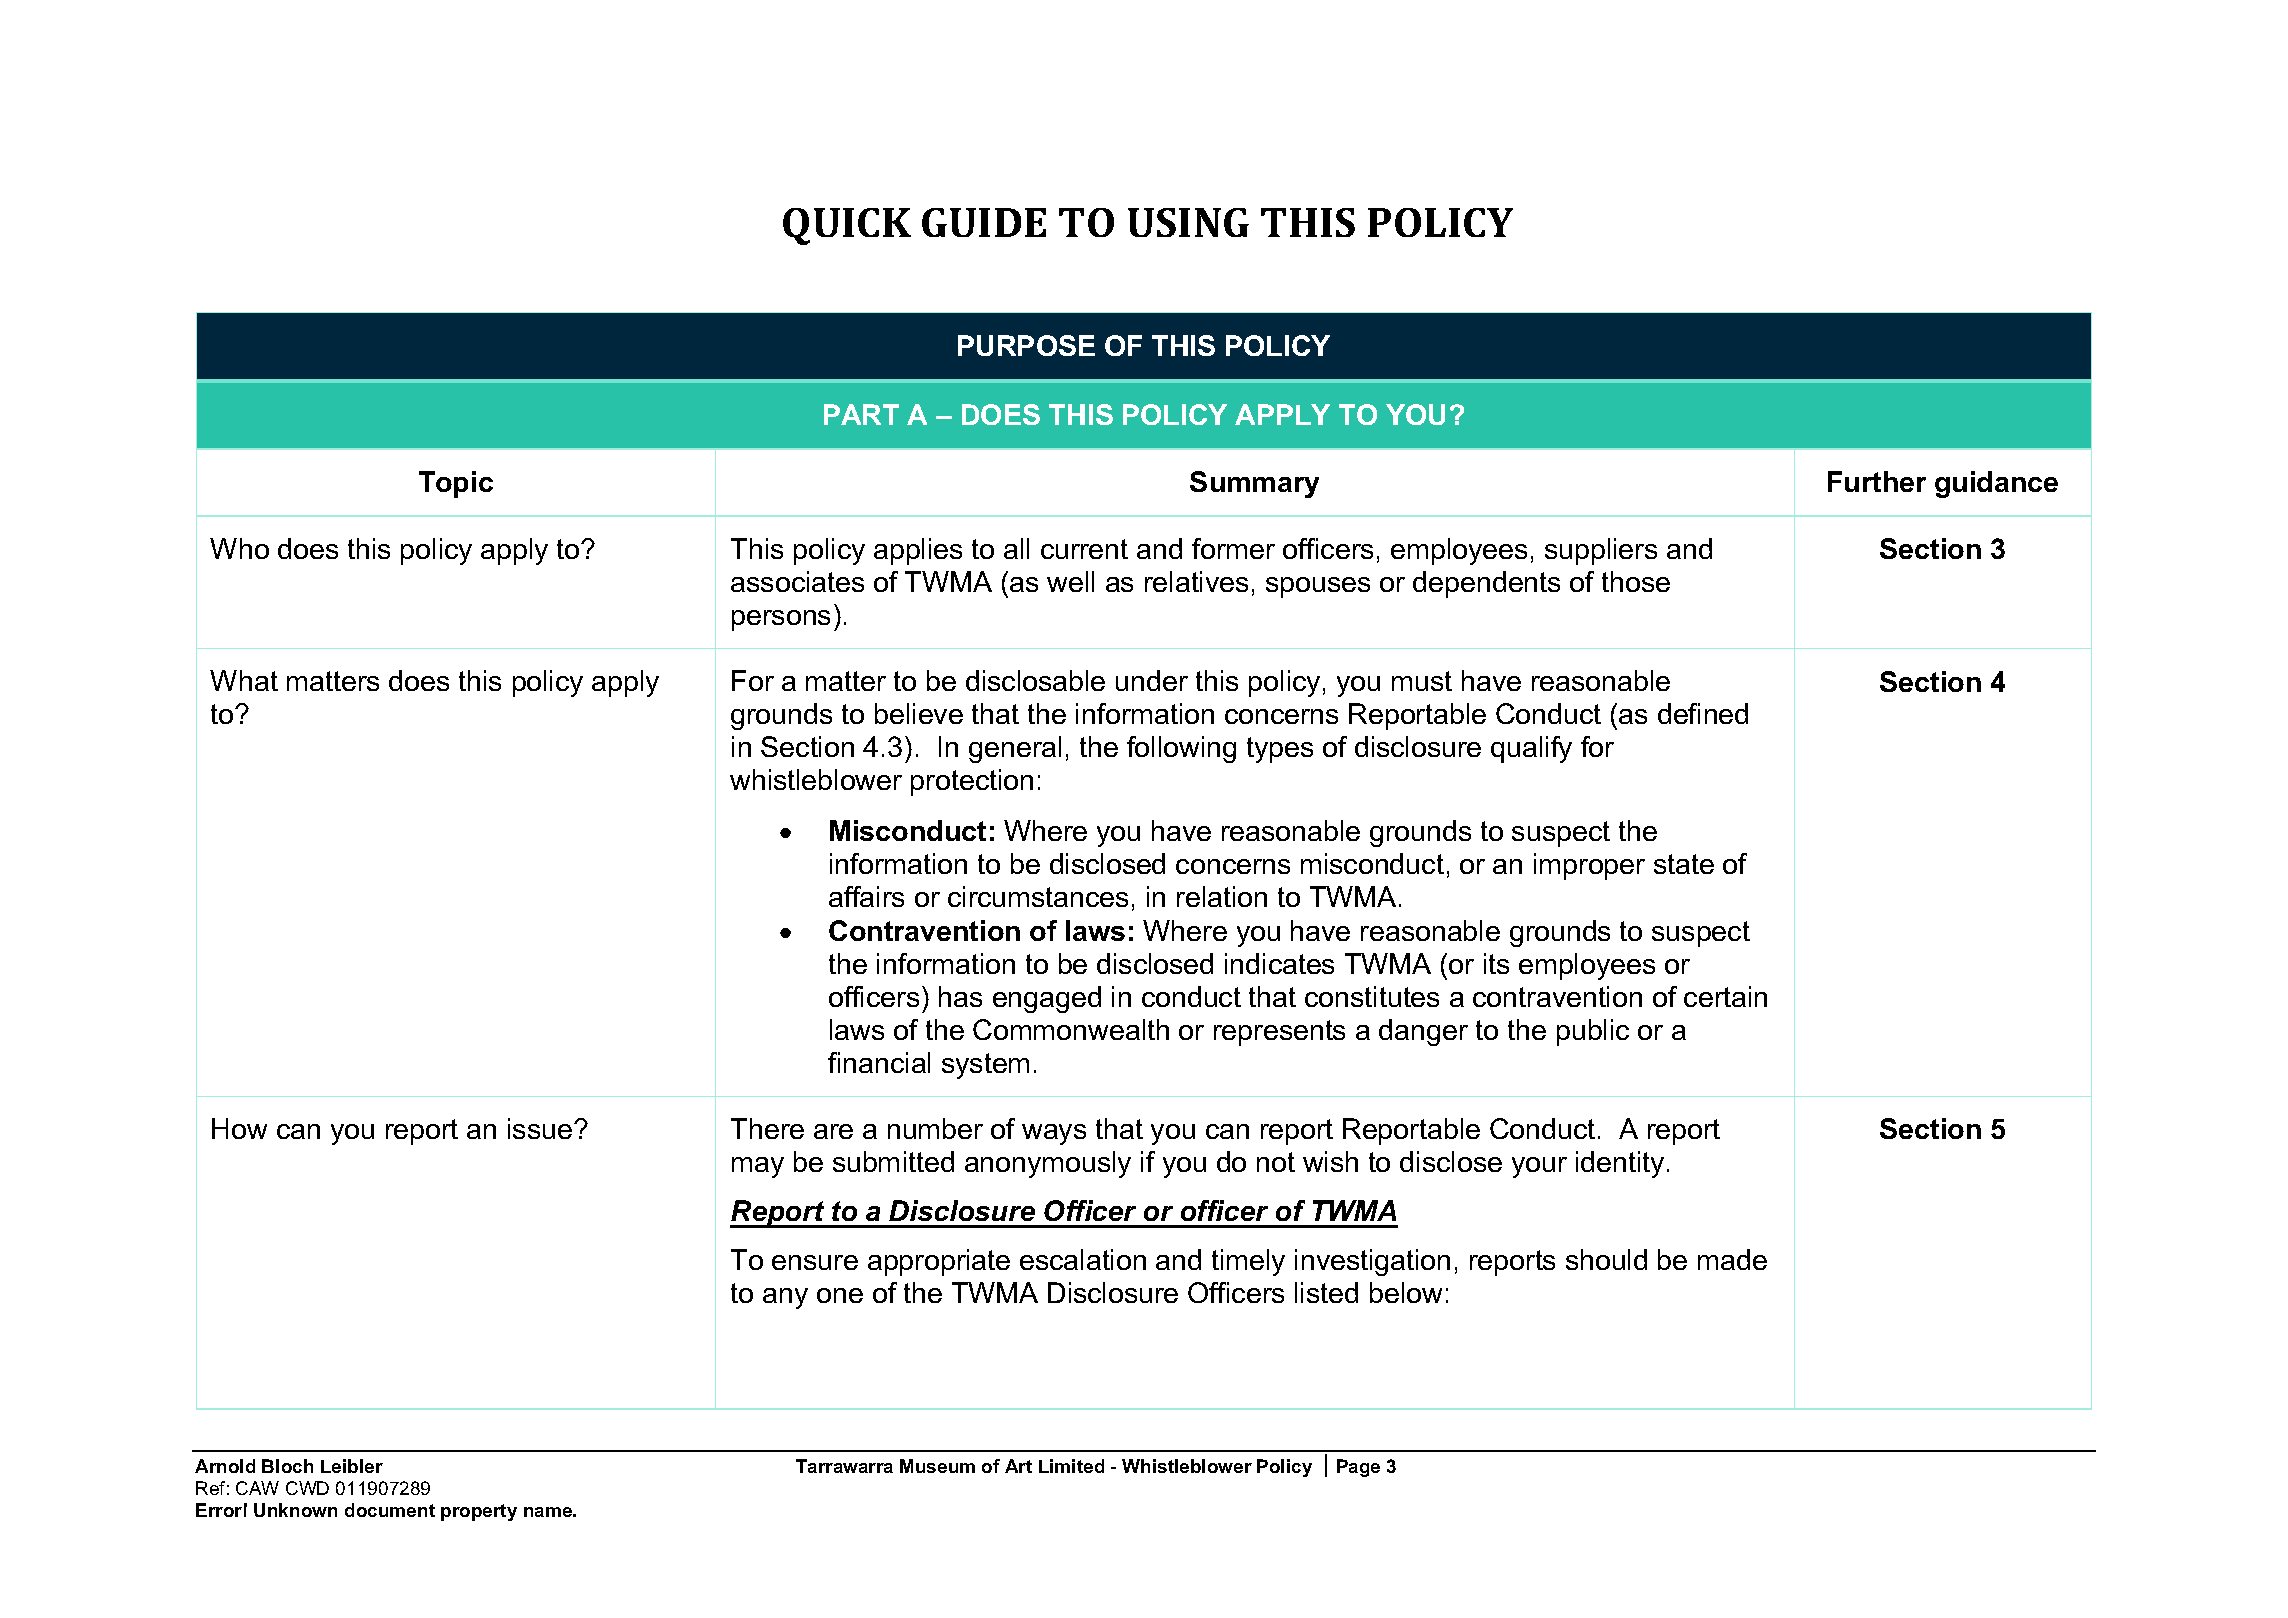  What do you see at coordinates (847, 226) in the screenshot?
I see `QUICK` at bounding box center [847, 226].
